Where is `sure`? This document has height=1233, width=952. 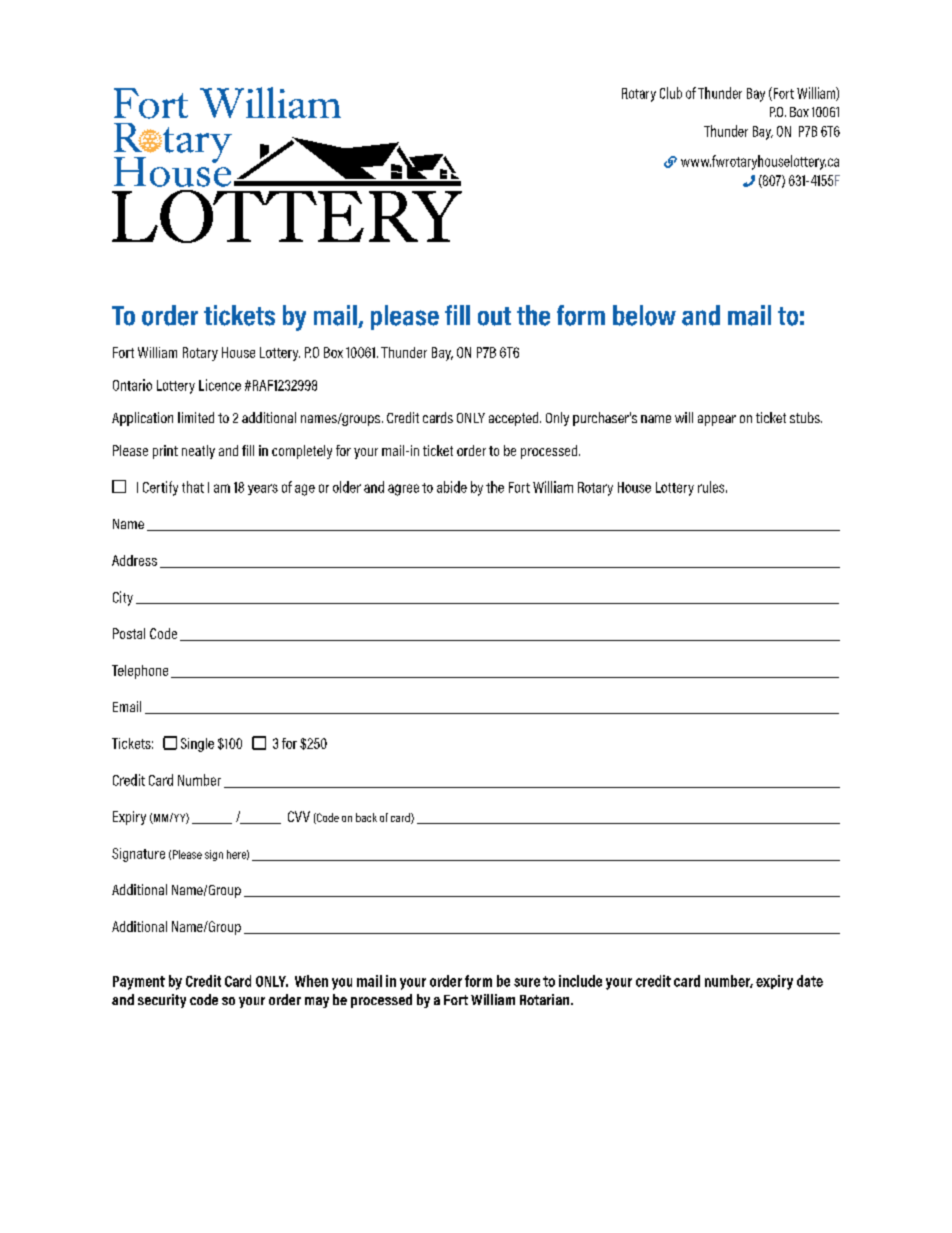 sure is located at coordinates (527, 982).
